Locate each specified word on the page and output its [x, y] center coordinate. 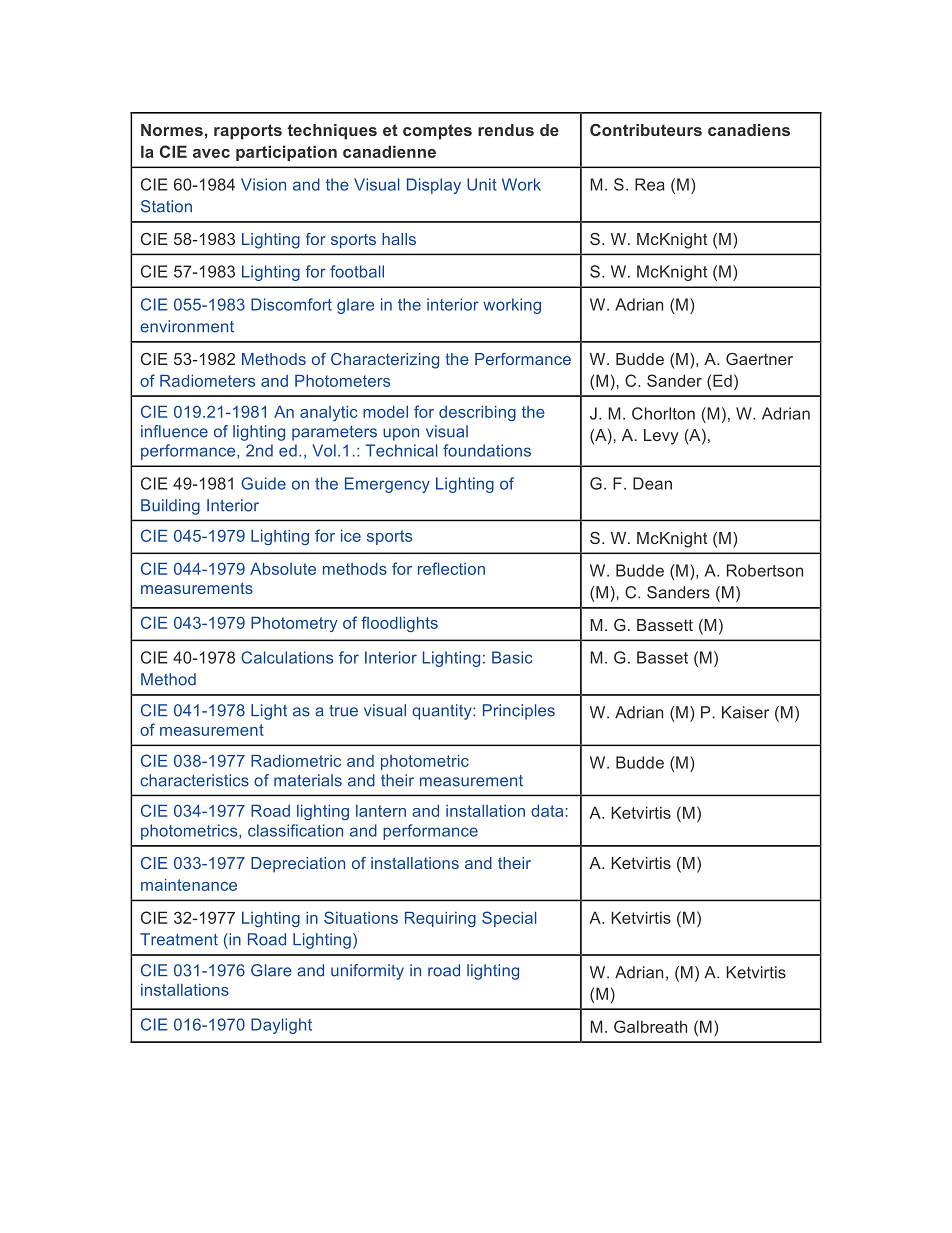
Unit [482, 184]
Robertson [765, 570]
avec [211, 153]
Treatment [179, 939]
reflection [451, 568]
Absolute [283, 569]
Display [434, 186]
